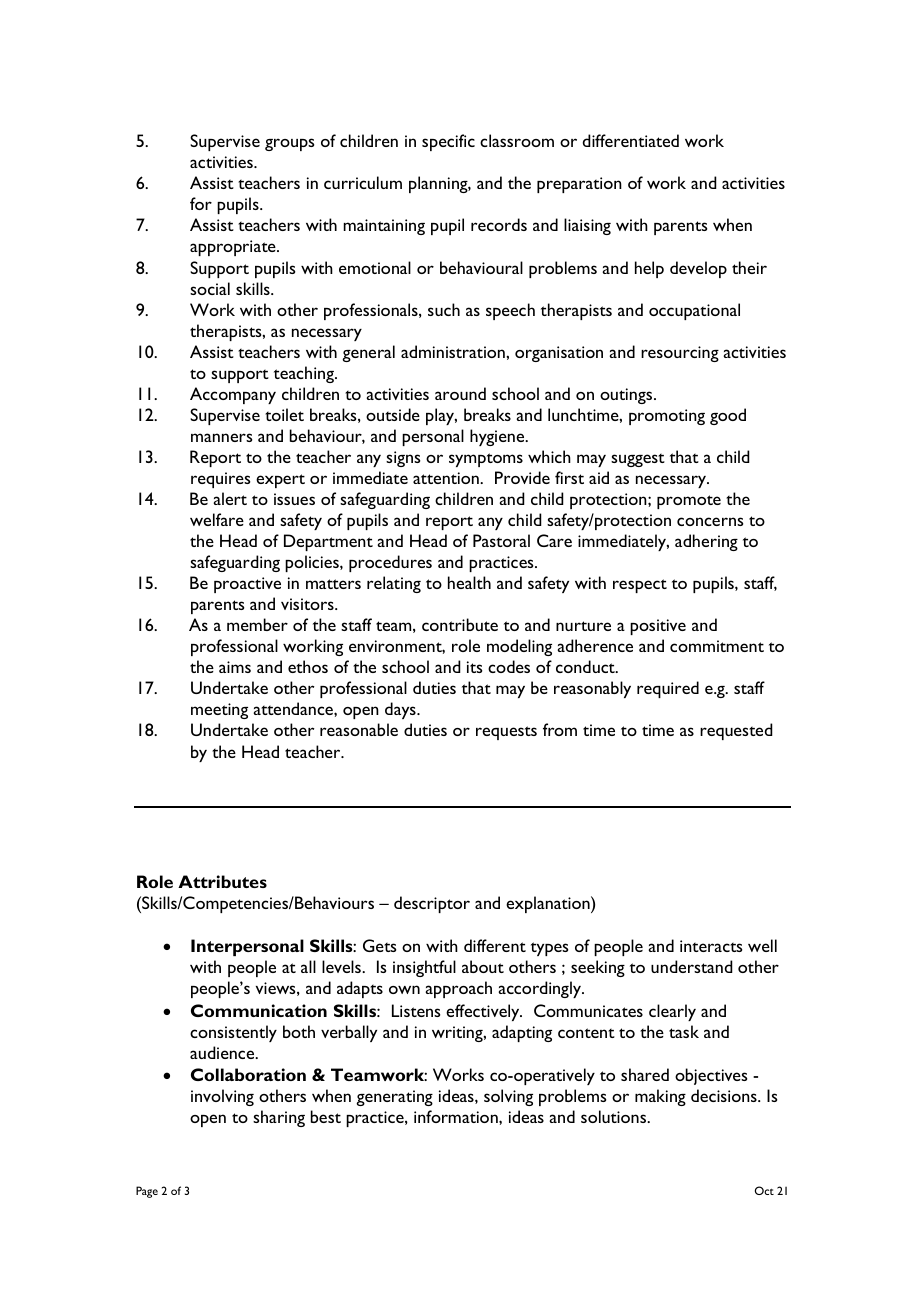  I want to click on preparation, so click(579, 185).
